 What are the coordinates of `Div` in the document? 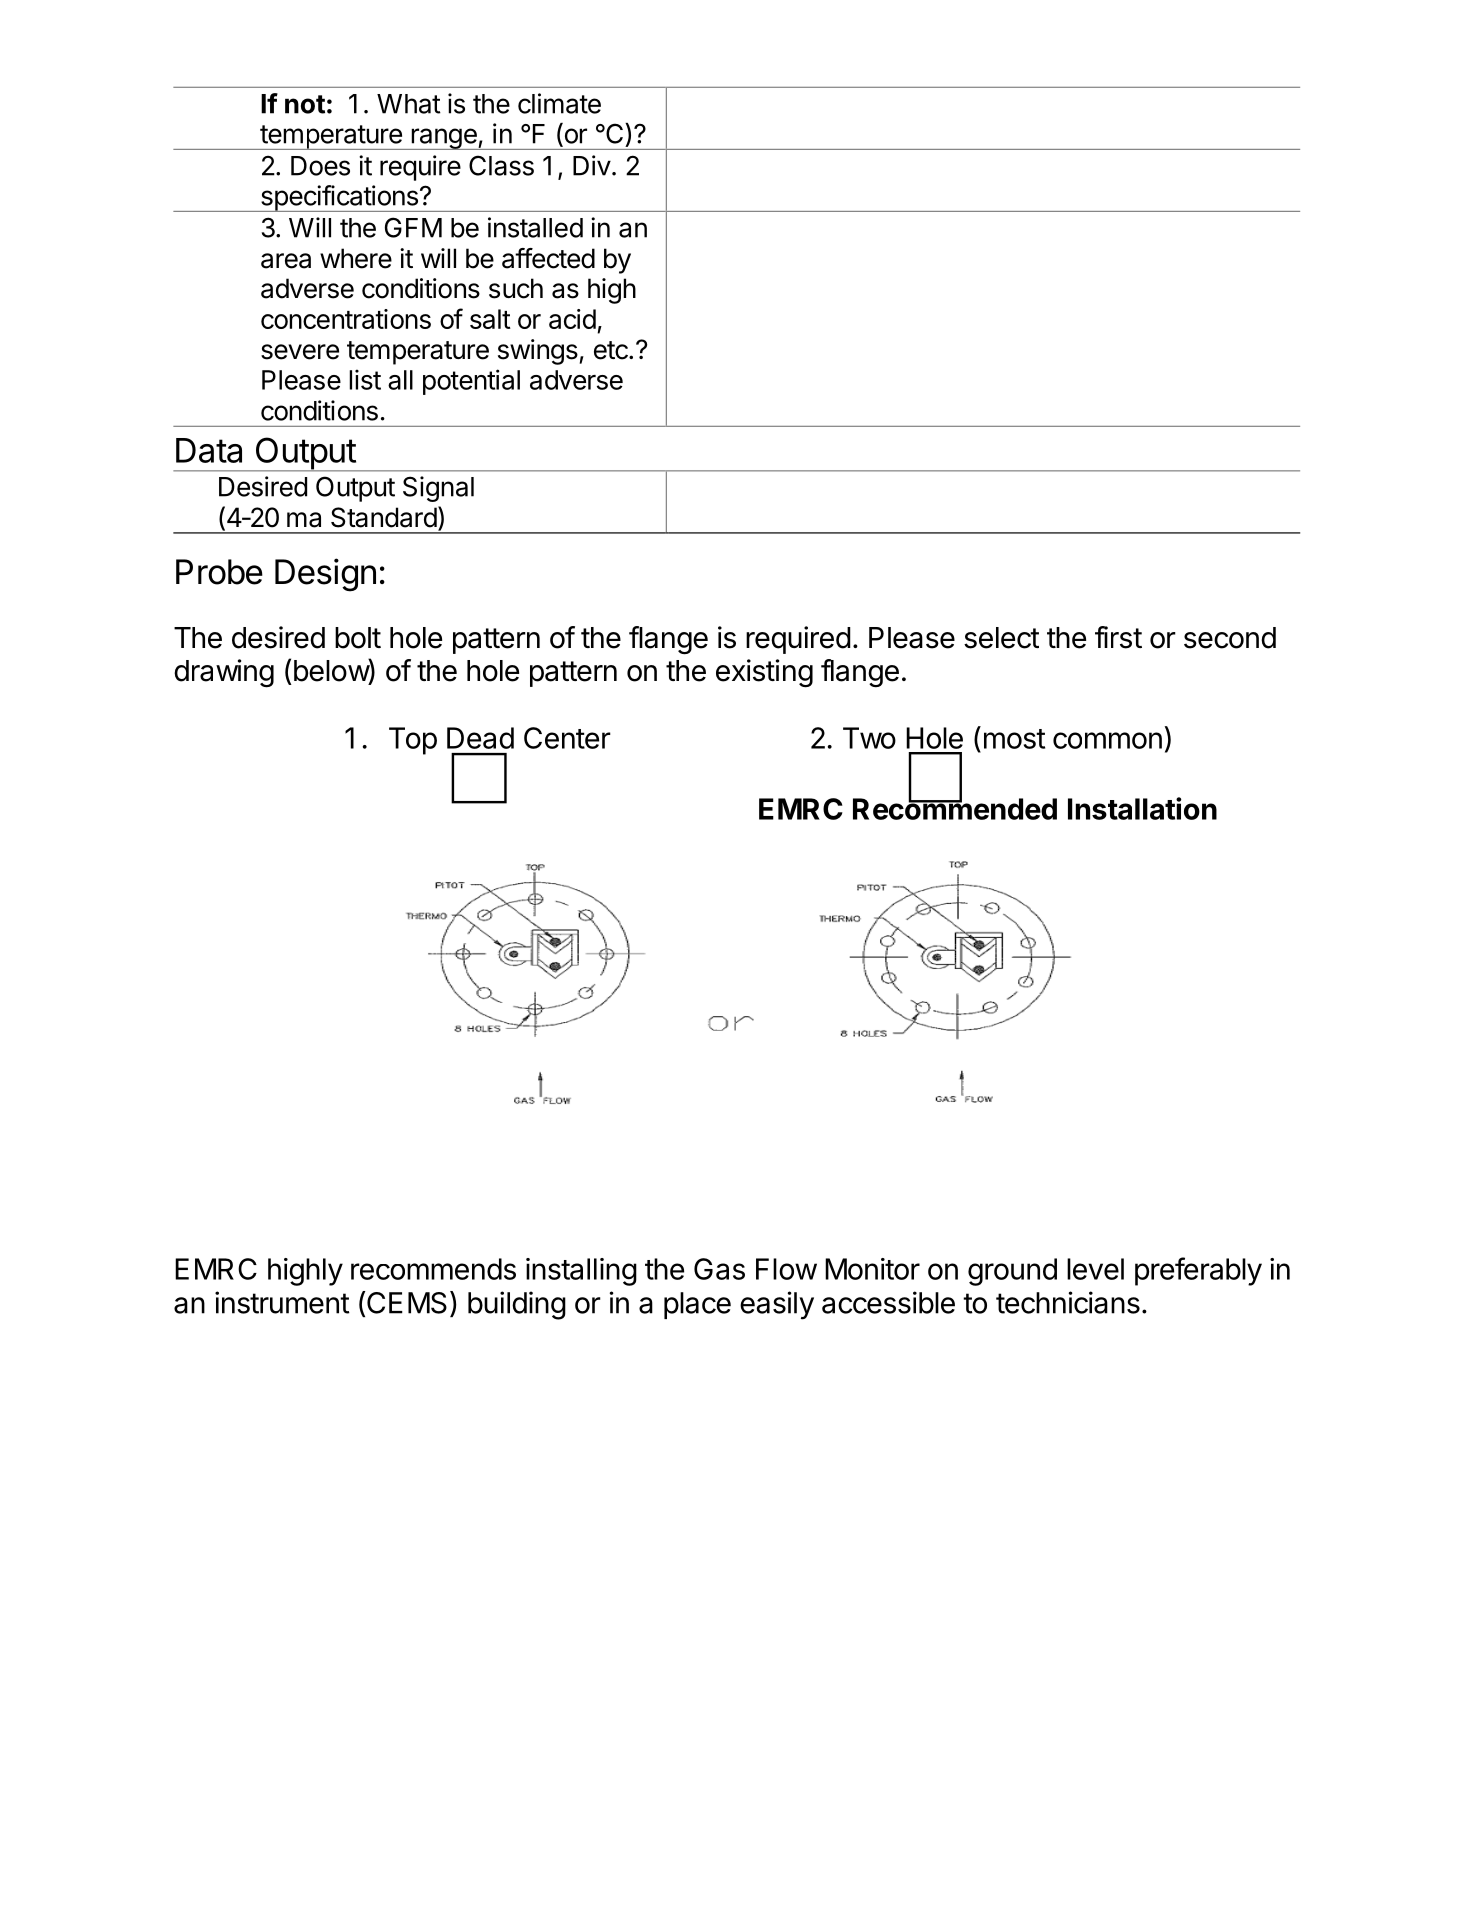 It's located at (592, 165).
